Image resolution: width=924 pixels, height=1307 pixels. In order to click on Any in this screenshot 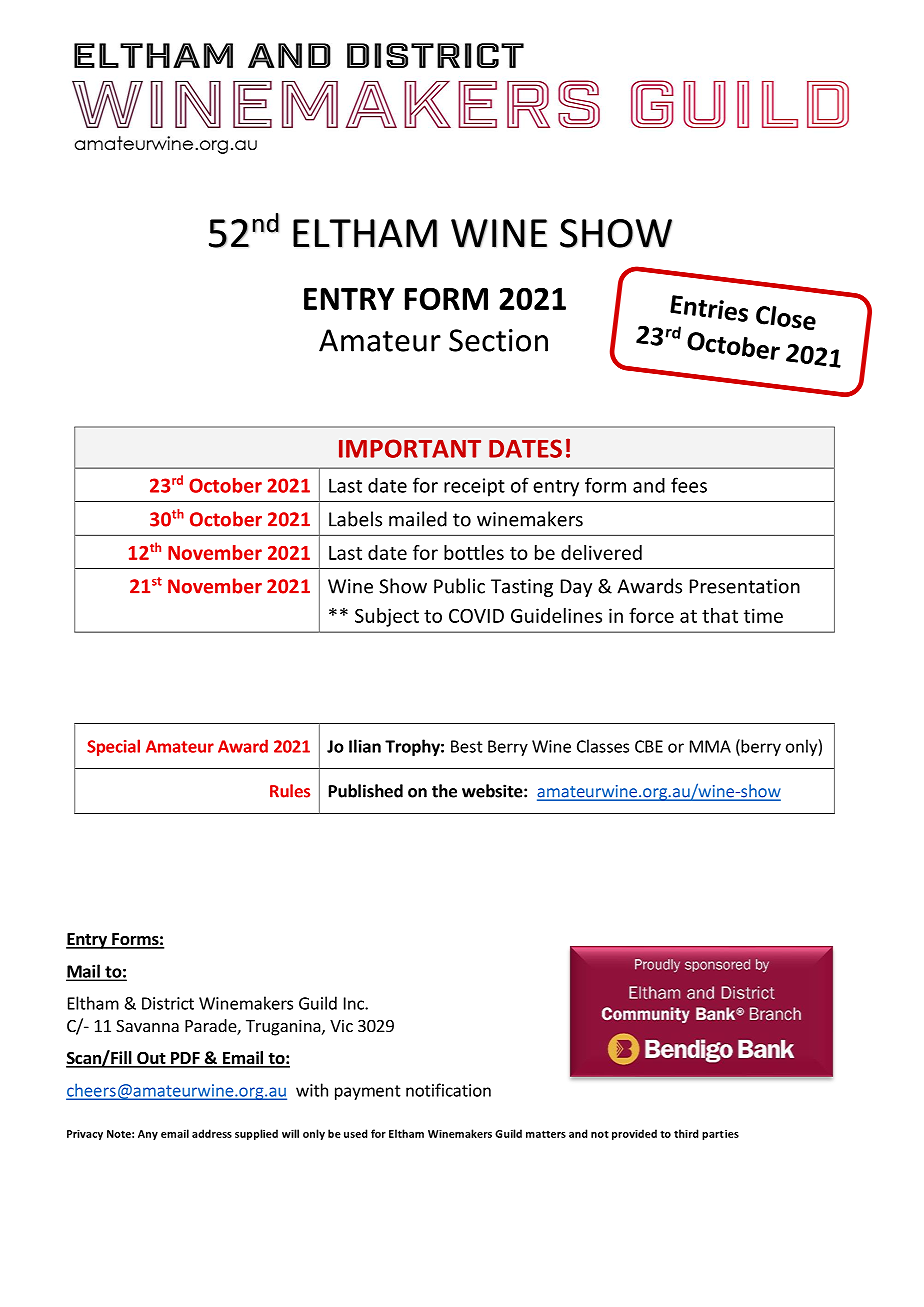, I will do `click(148, 1135)`.
